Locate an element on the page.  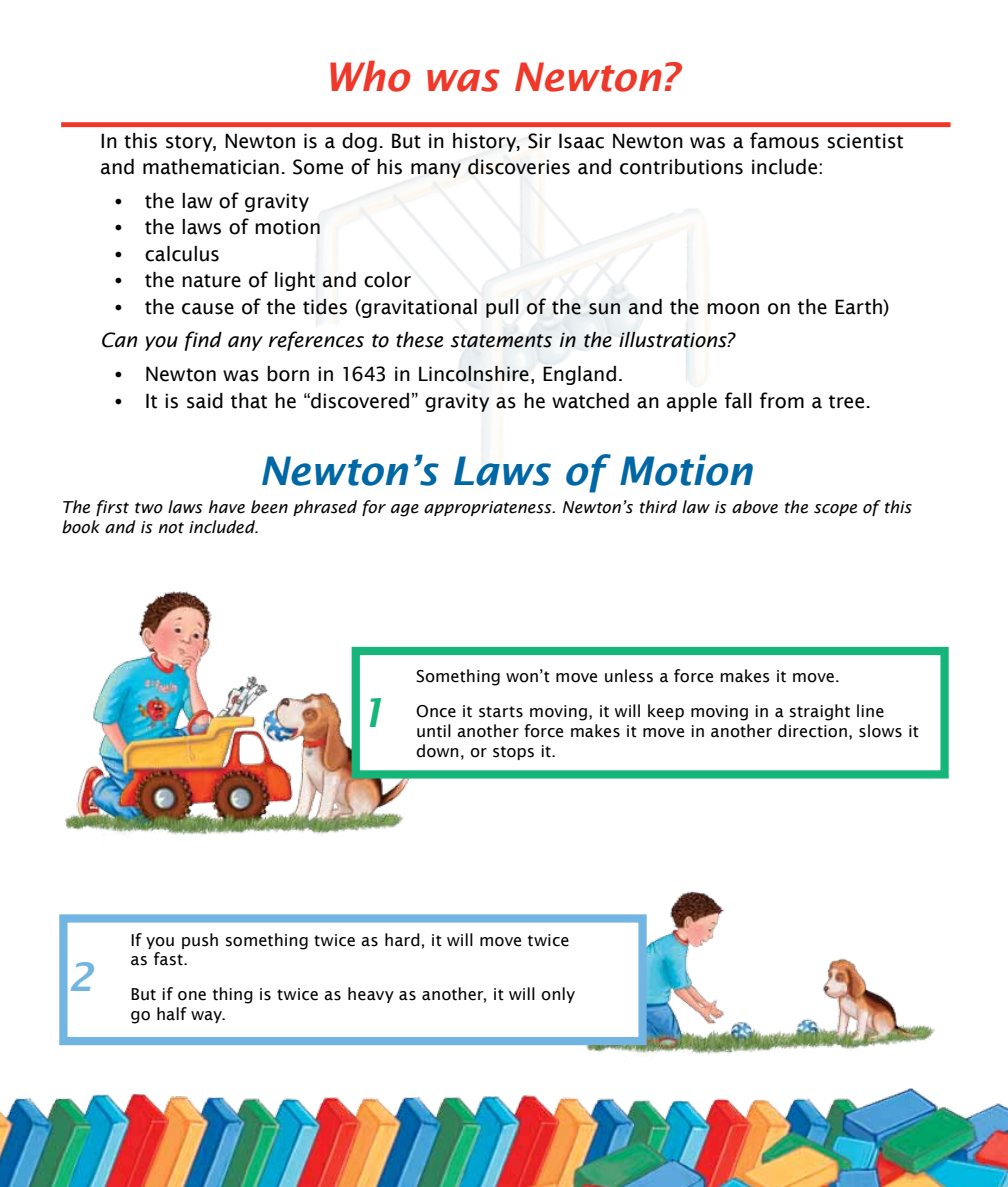
two is located at coordinates (149, 508).
